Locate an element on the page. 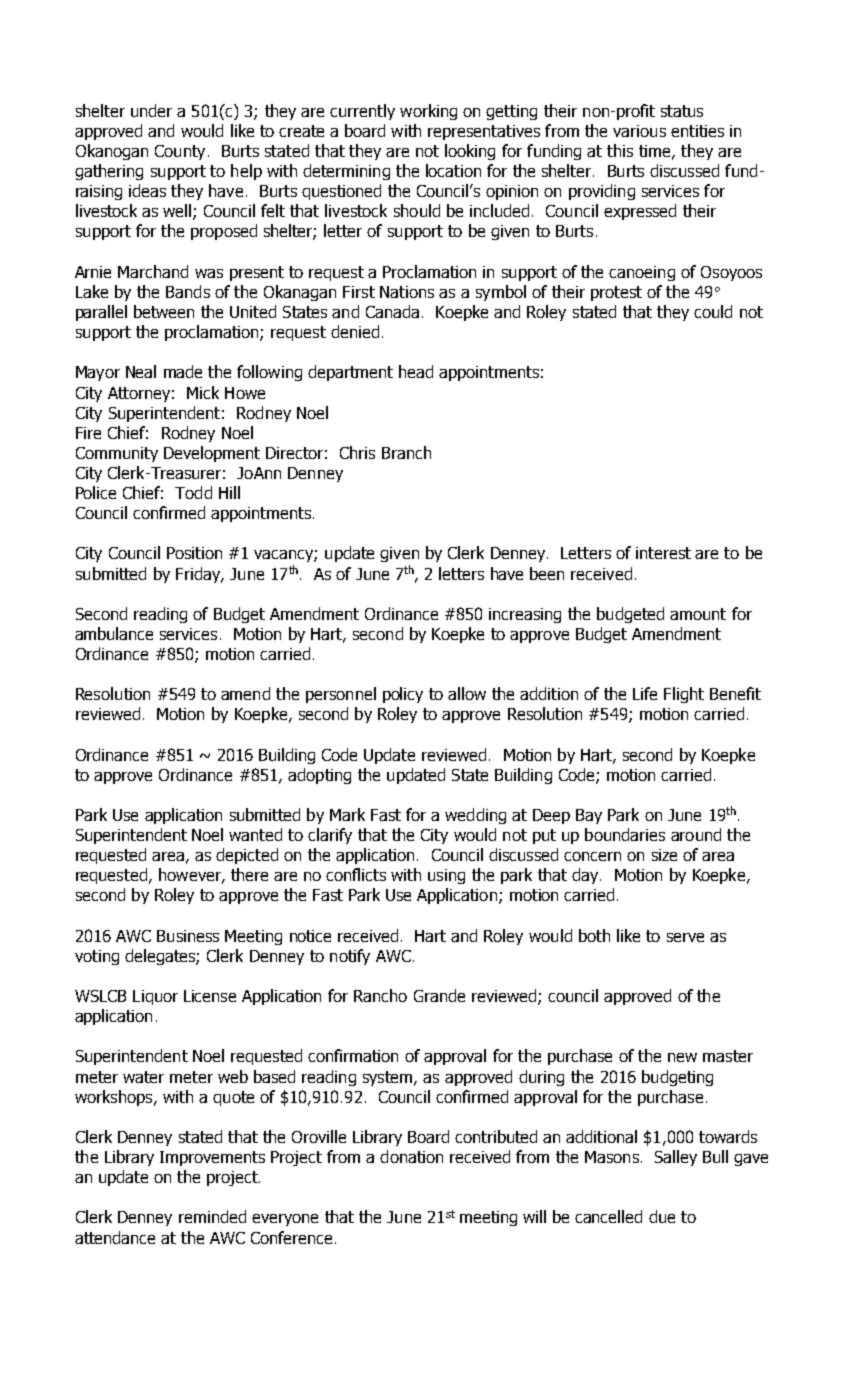 This document has width=849, height=1400. size is located at coordinates (664, 855).
